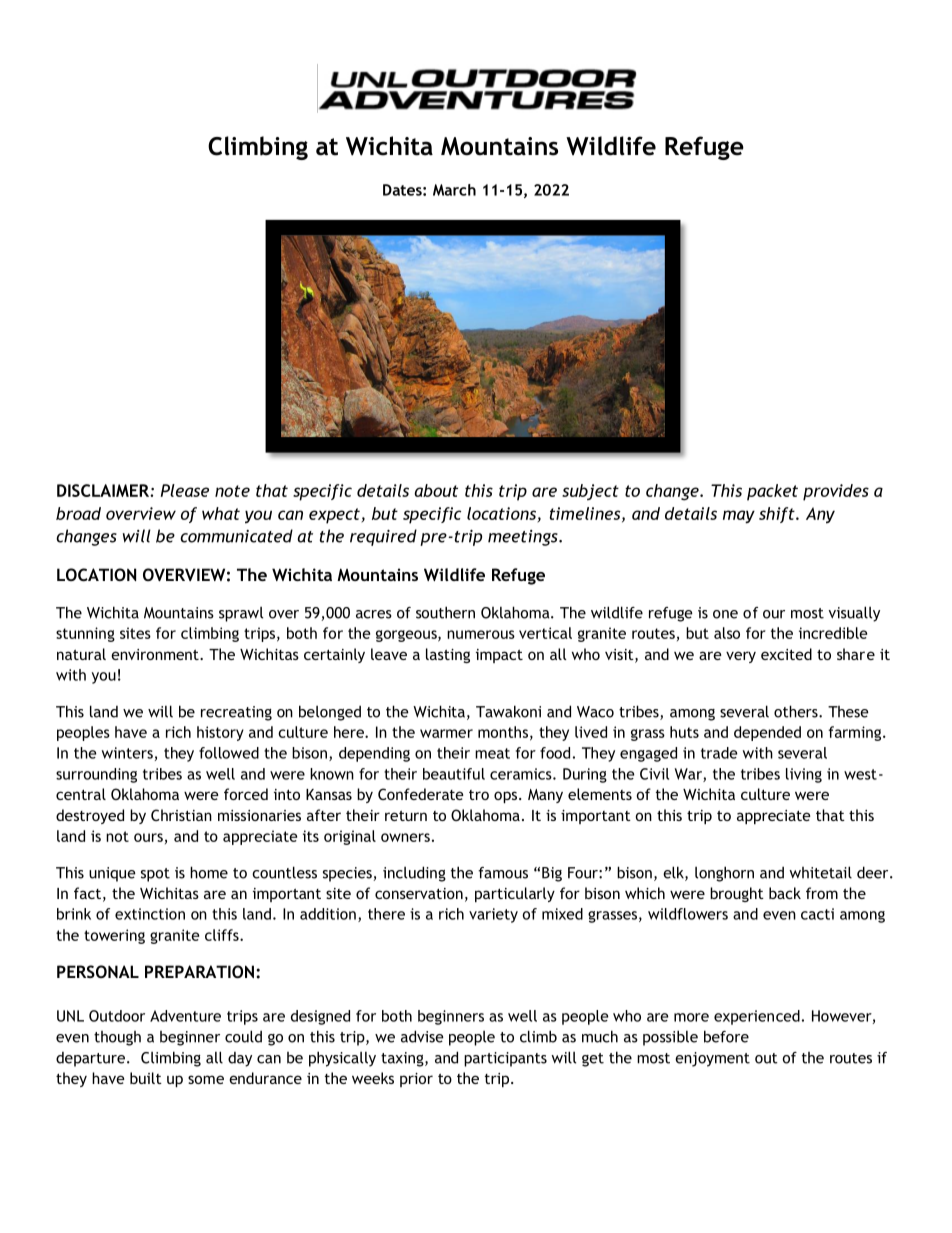 The height and width of the screenshot is (1233, 952). Describe the element at coordinates (454, 190) in the screenshot. I see `March` at that location.
